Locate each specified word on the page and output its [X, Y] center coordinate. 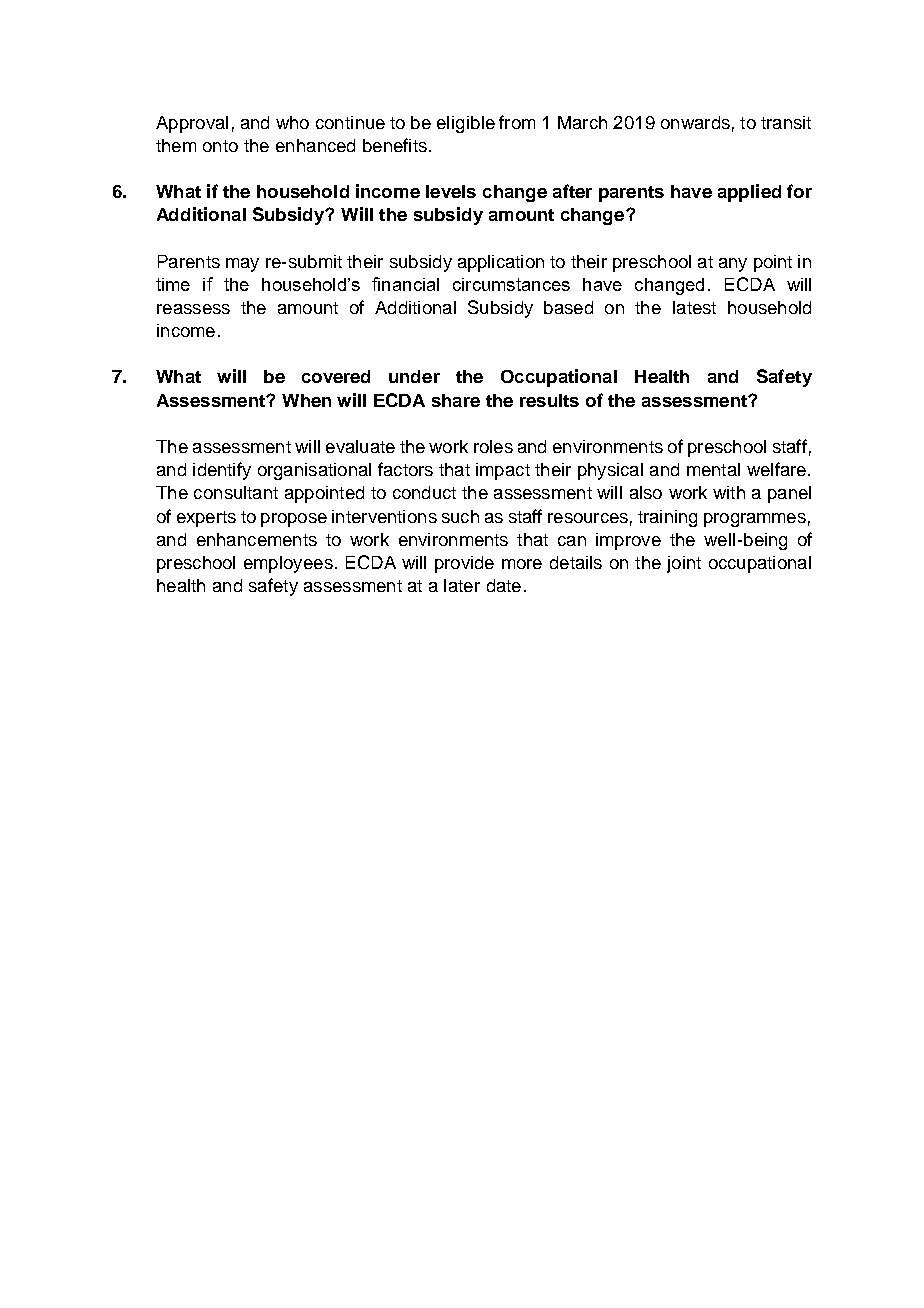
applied [749, 193]
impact [503, 471]
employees [288, 564]
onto [220, 146]
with [729, 492]
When [306, 400]
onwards [695, 122]
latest [694, 307]
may [242, 265]
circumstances [511, 284]
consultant [236, 492]
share [456, 400]
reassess [193, 309]
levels [451, 191]
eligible [466, 124]
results [549, 400]
